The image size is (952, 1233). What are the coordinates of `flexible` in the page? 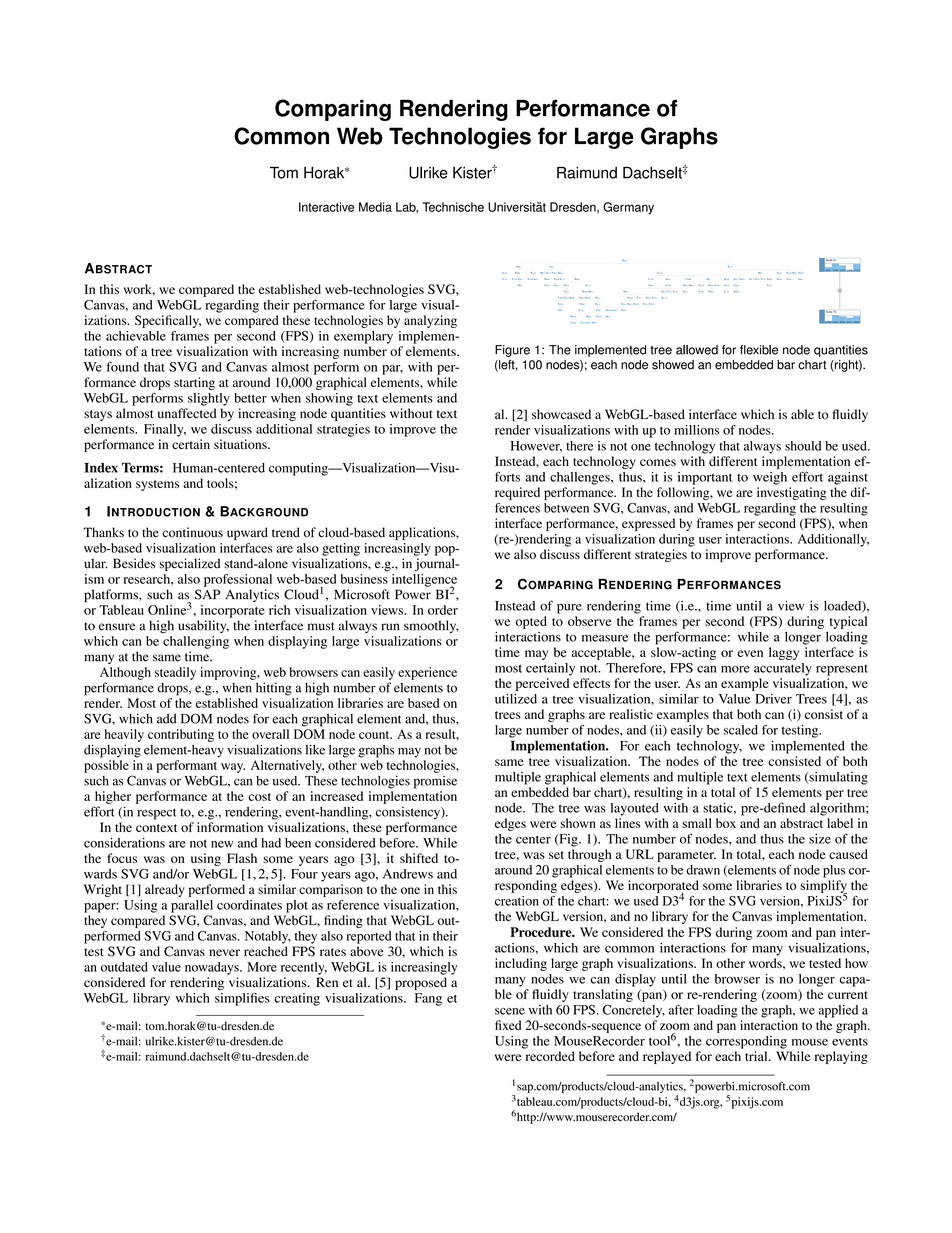 It's located at (759, 350).
